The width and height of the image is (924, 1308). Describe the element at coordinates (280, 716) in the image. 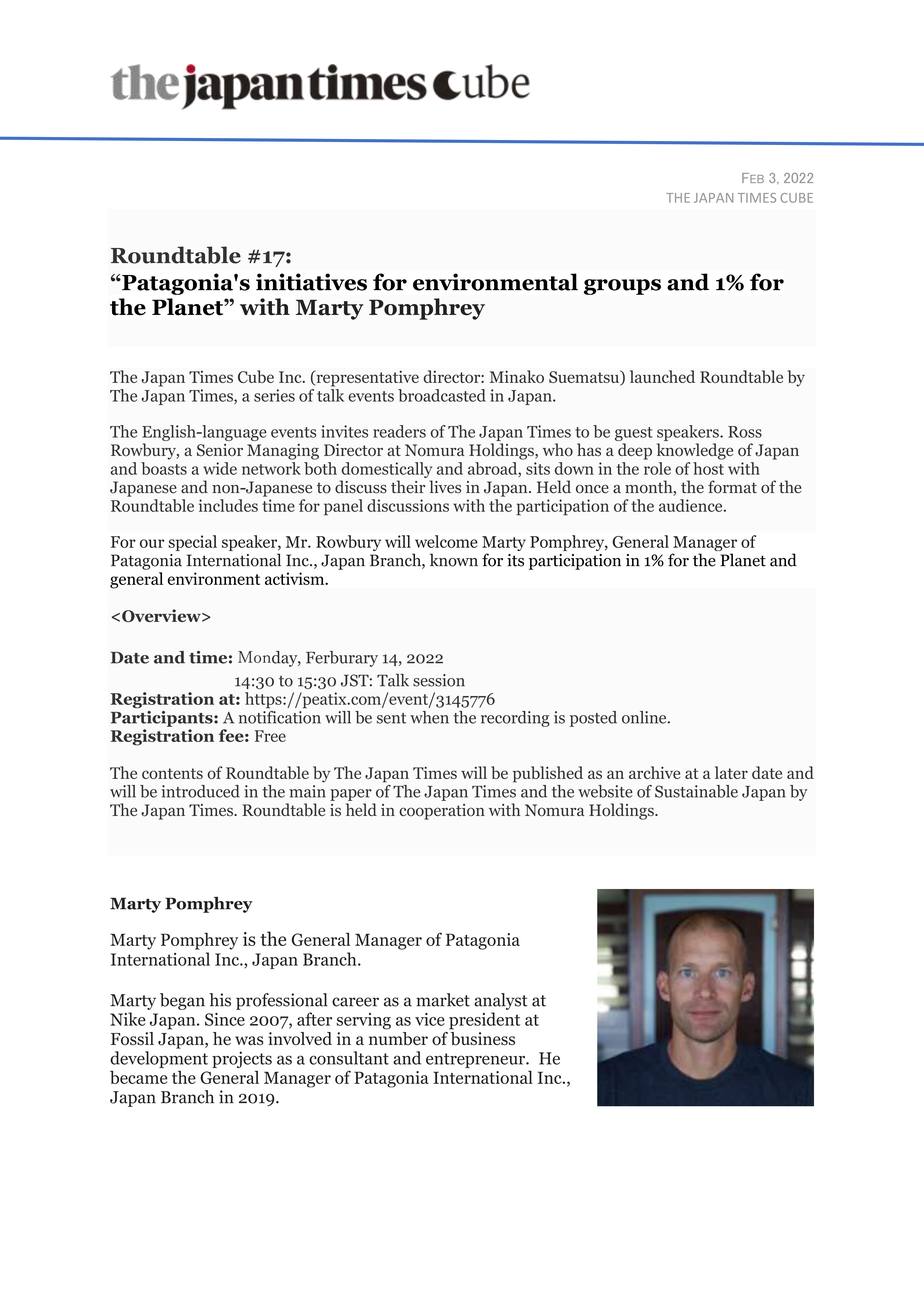

I see `notification` at that location.
